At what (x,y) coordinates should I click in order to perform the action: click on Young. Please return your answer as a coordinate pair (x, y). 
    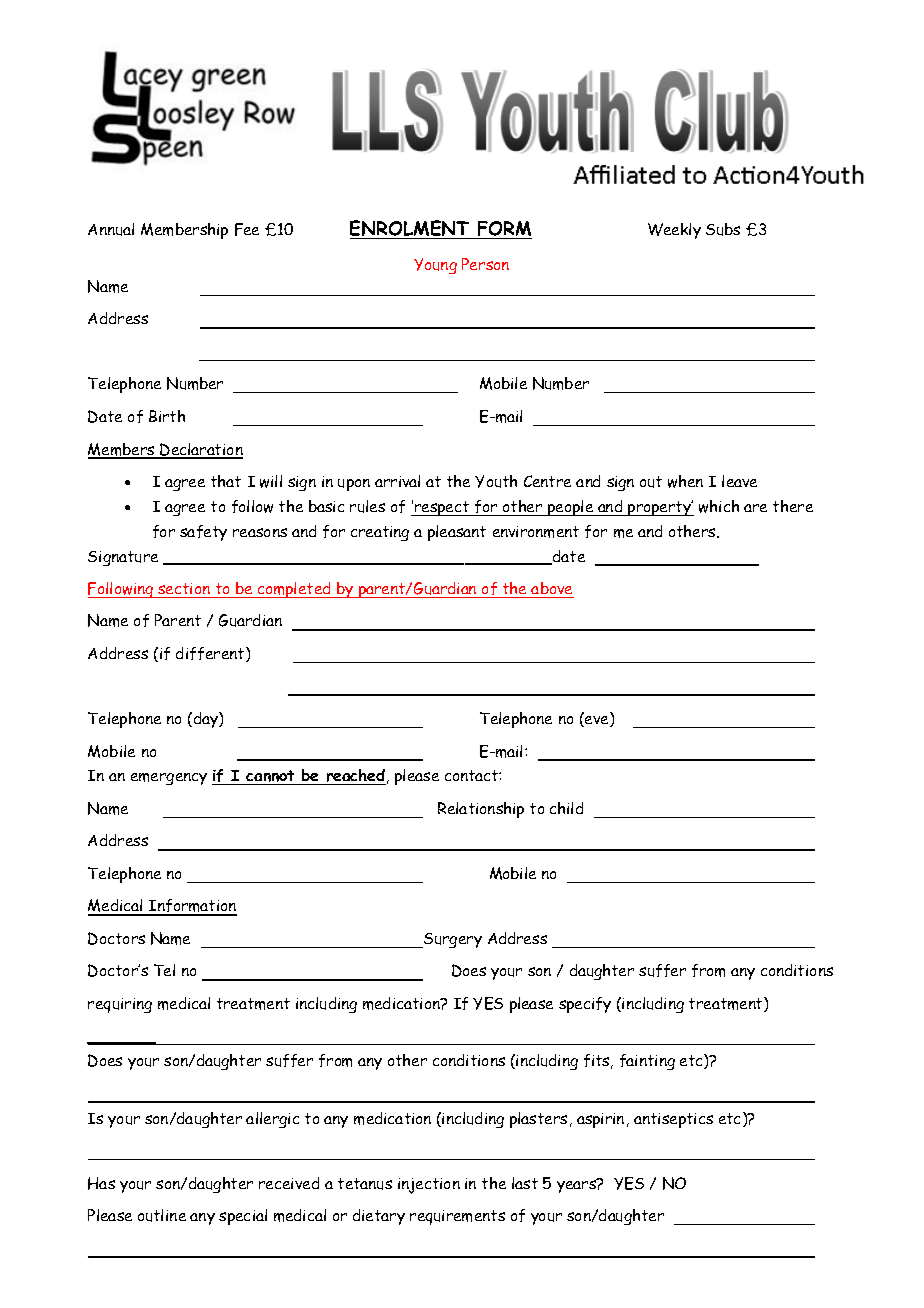
    Looking at the image, I should click on (435, 266).
